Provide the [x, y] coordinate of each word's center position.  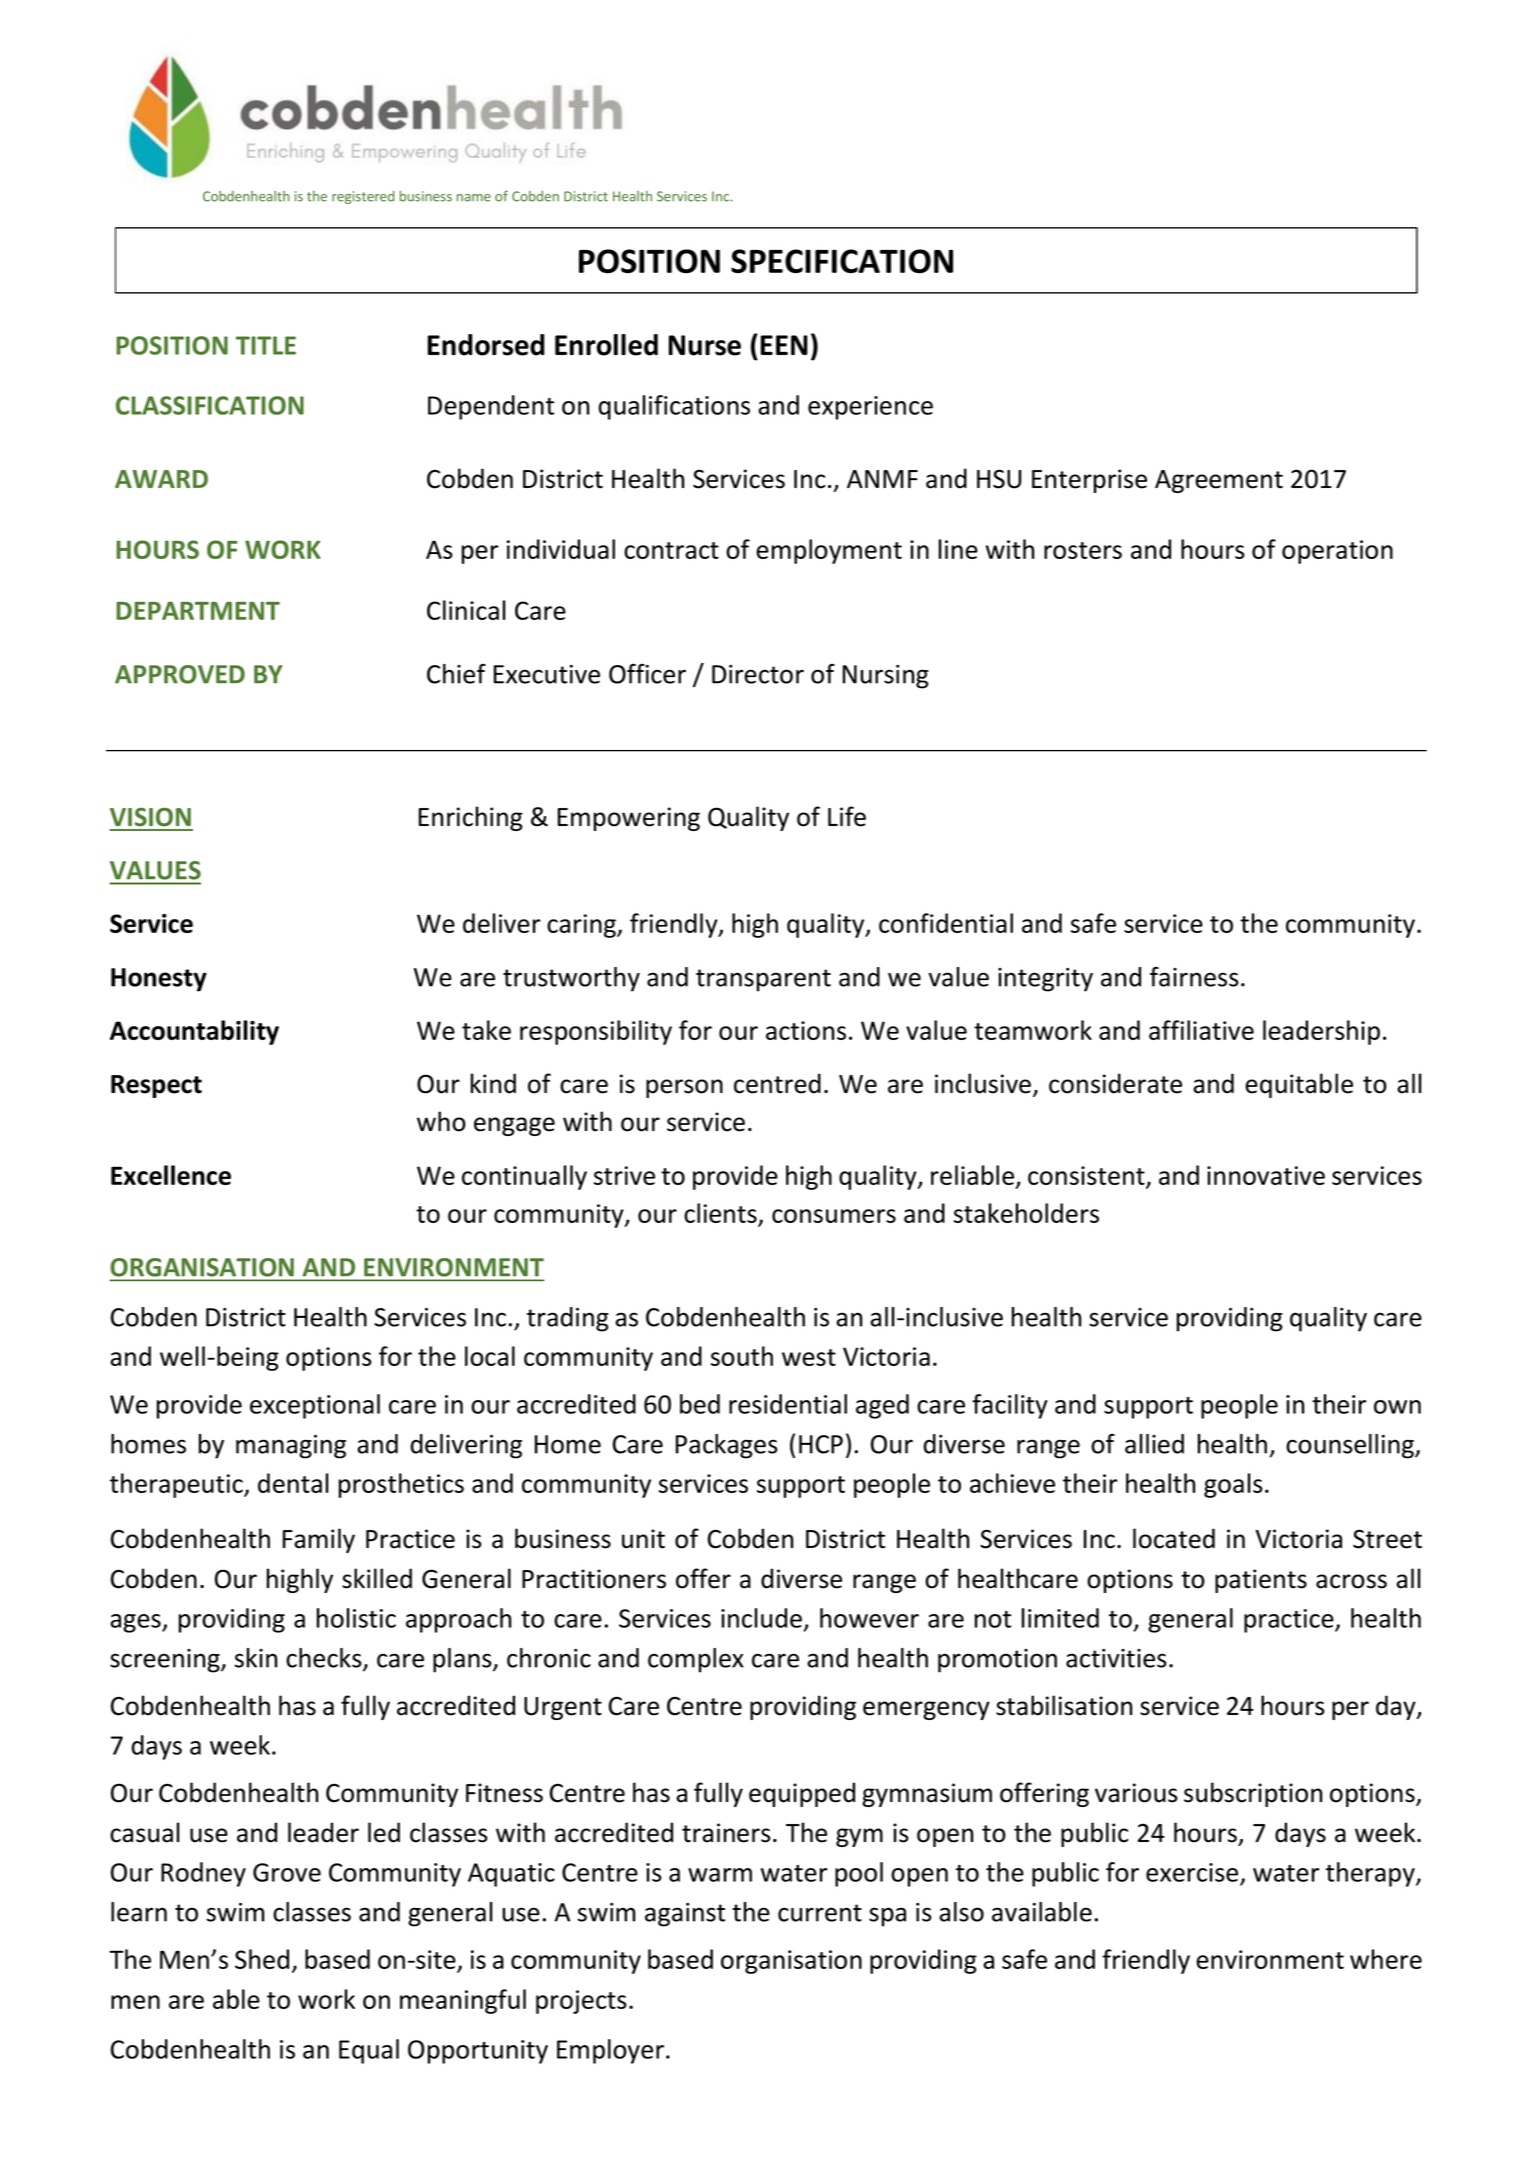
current [820, 1913]
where [1386, 1959]
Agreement [1219, 481]
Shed [262, 1959]
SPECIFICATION [842, 261]
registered [363, 197]
